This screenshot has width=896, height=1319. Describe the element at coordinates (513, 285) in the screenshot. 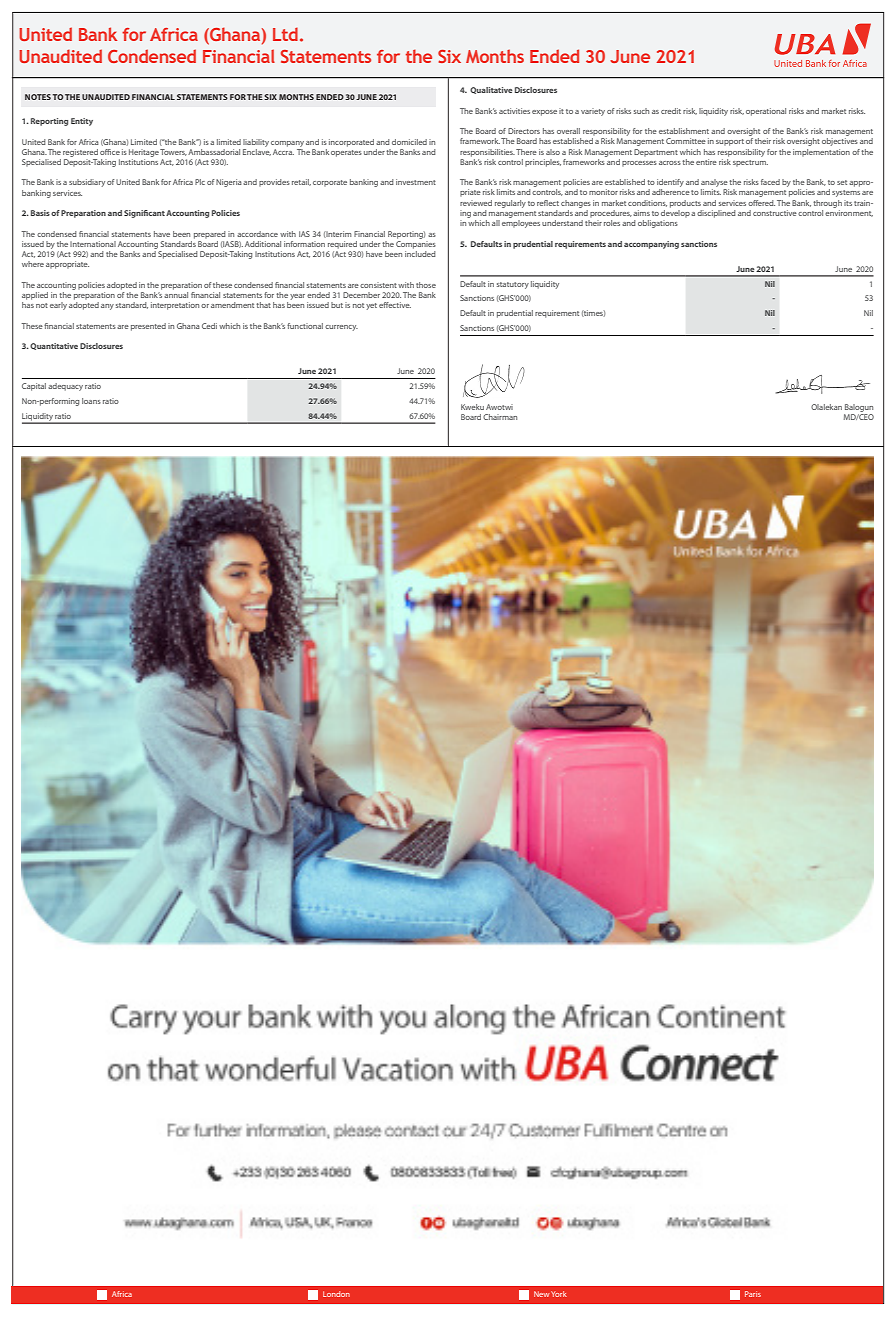

I see `statutory` at that location.
